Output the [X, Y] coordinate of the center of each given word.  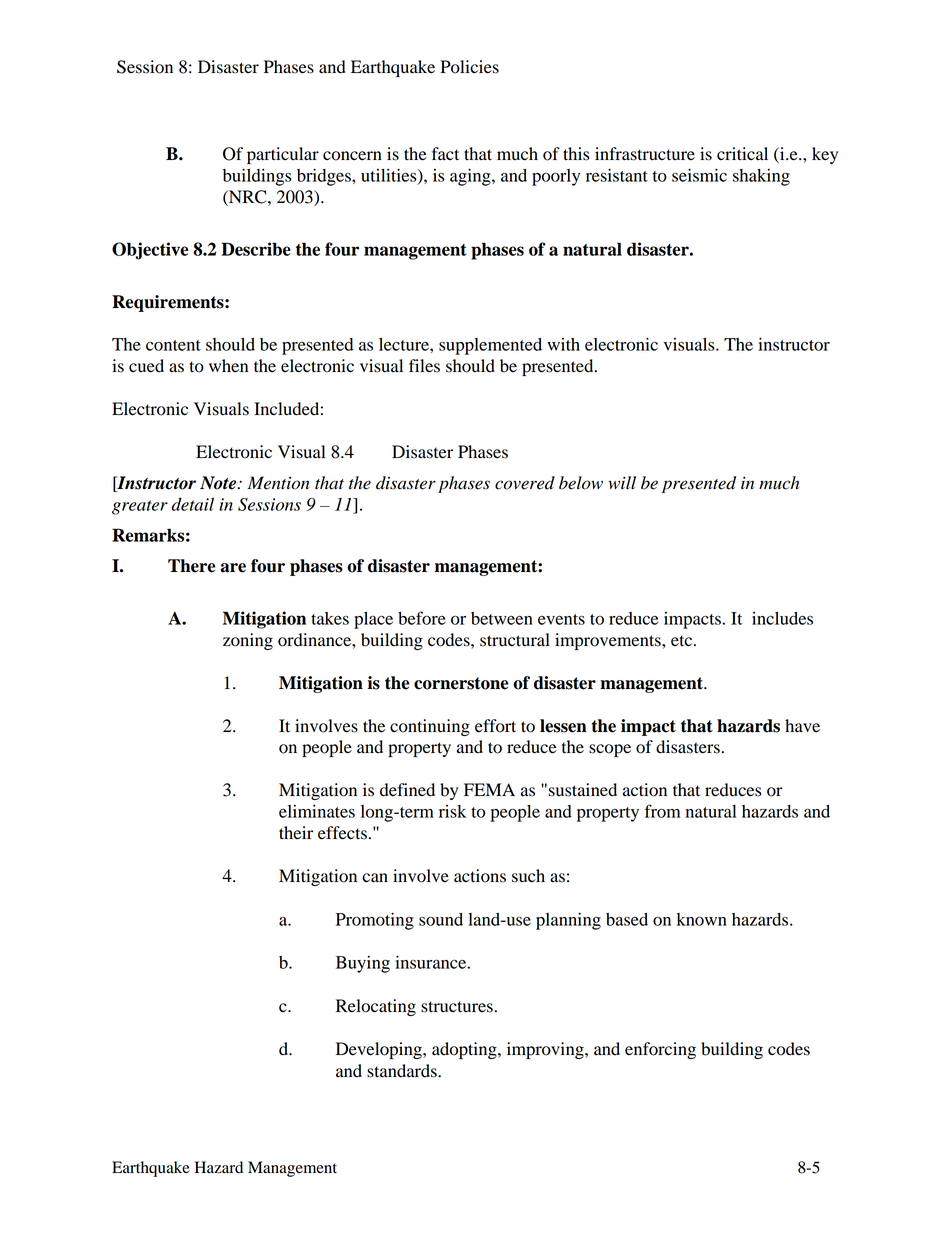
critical [742, 154]
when [228, 366]
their [296, 833]
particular [283, 155]
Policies [469, 67]
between [502, 618]
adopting [465, 1050]
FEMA [489, 789]
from [662, 811]
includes [782, 618]
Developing [380, 1050]
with [563, 344]
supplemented [490, 346]
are [233, 568]
